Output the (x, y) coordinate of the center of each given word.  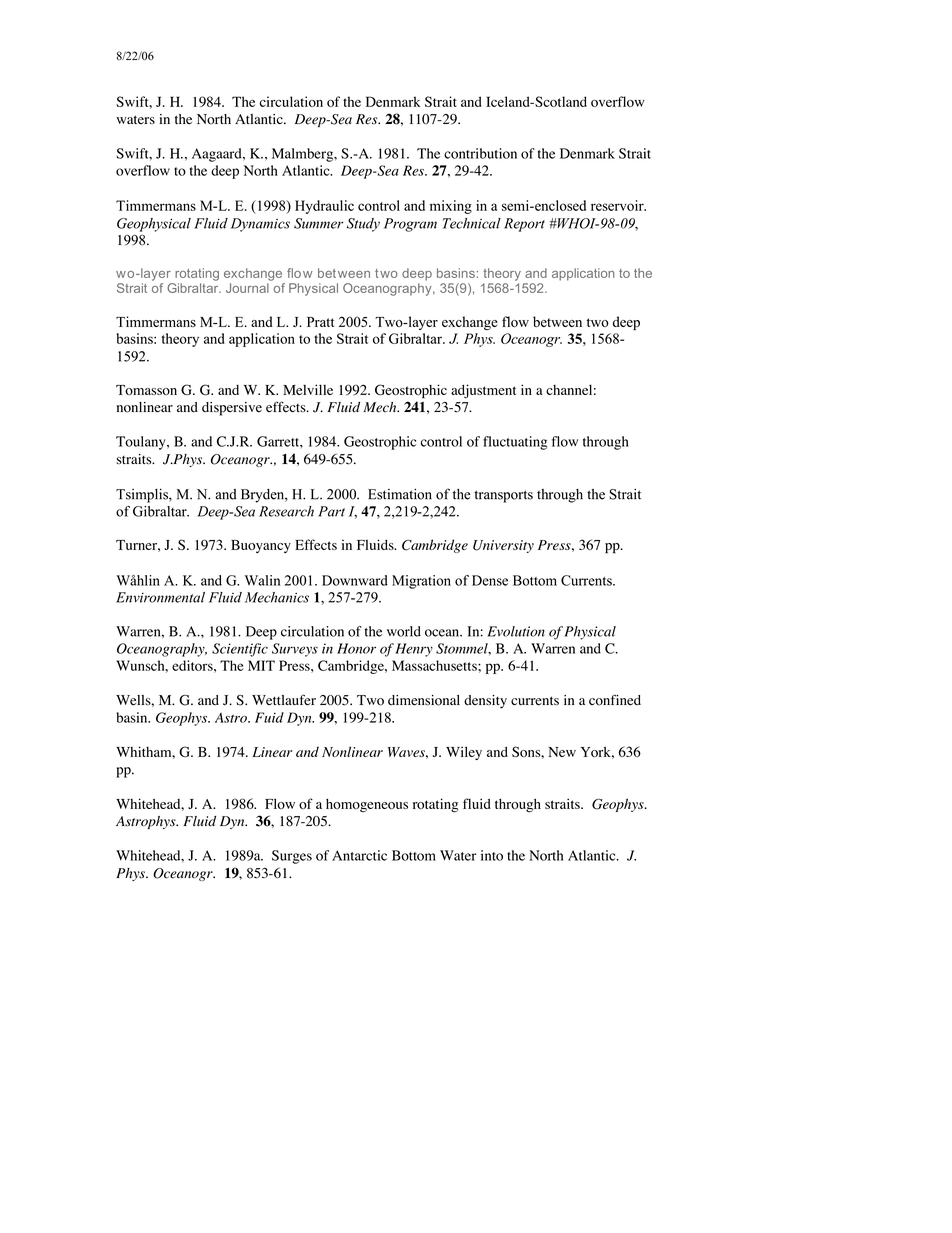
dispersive (232, 409)
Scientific (240, 650)
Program (410, 225)
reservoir (618, 205)
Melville (308, 389)
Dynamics (260, 225)
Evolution (516, 631)
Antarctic (359, 855)
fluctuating (515, 443)
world (404, 631)
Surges (292, 857)
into (492, 855)
